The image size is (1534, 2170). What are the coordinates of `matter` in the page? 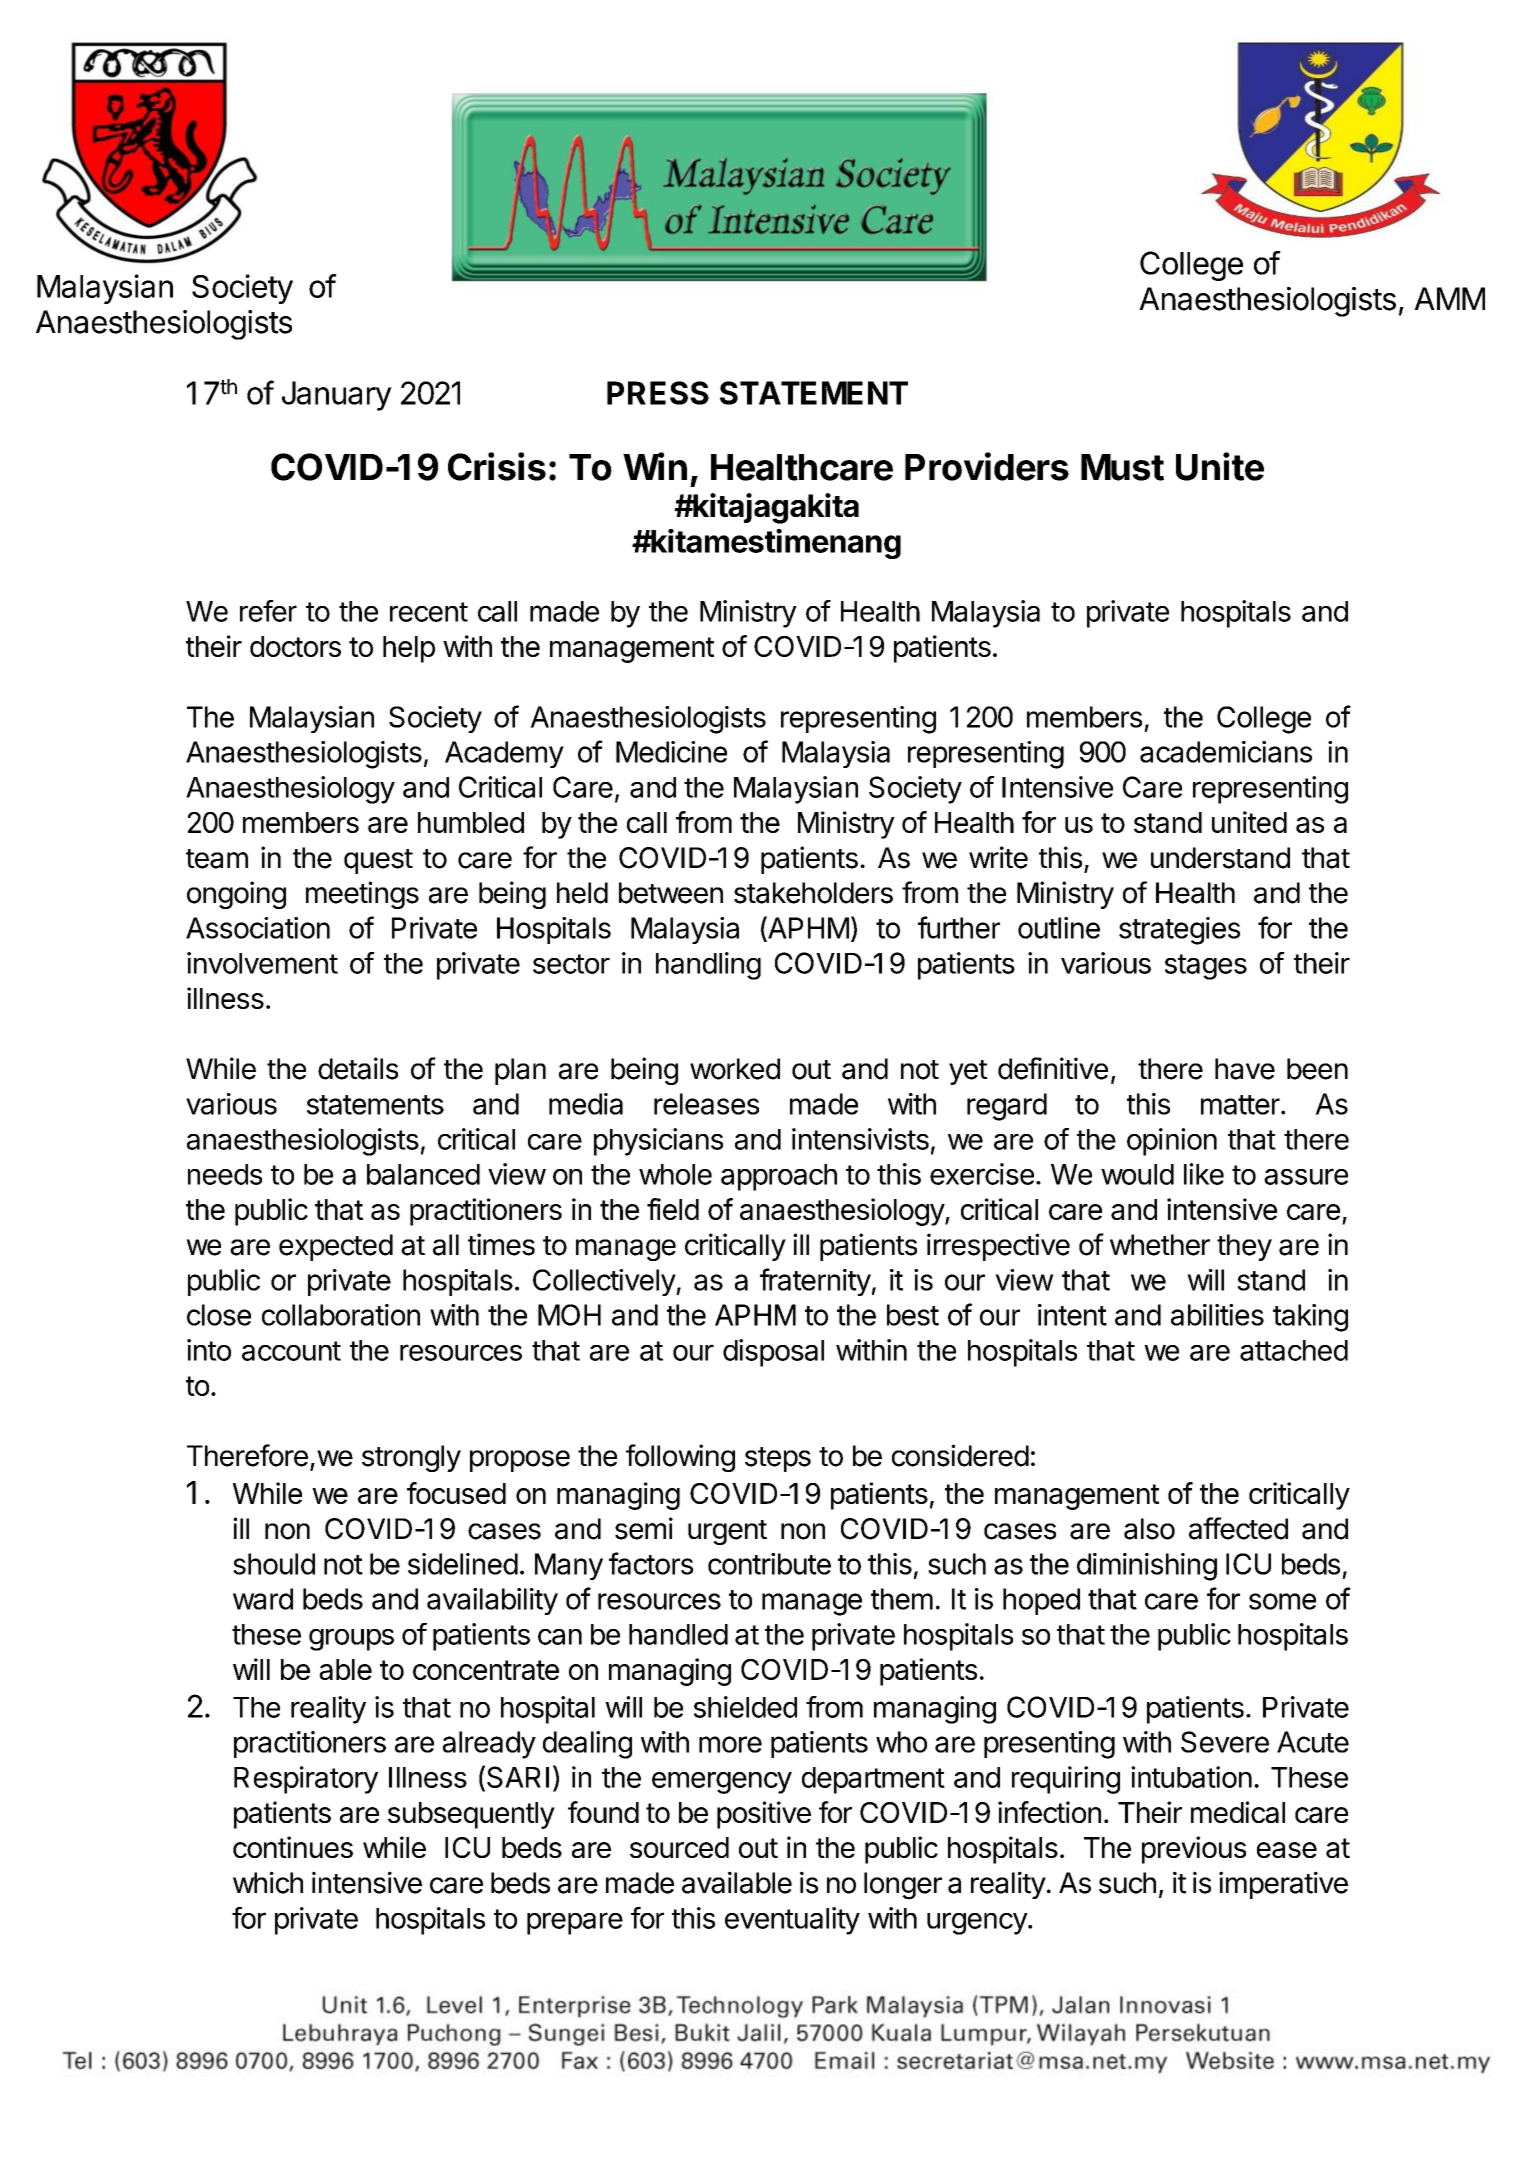 It's located at (1240, 1105).
